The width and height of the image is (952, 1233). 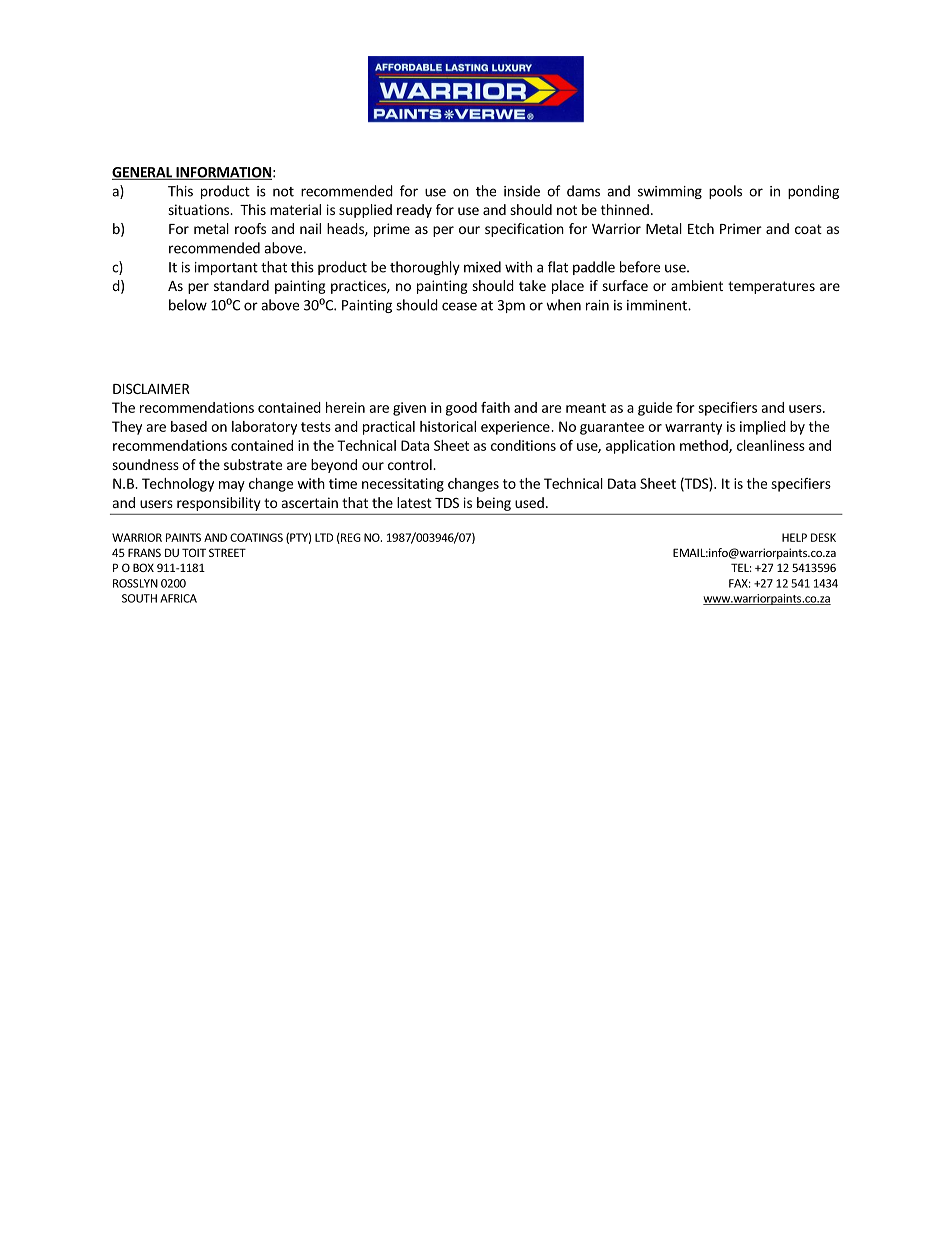 I want to click on guide, so click(x=655, y=409).
